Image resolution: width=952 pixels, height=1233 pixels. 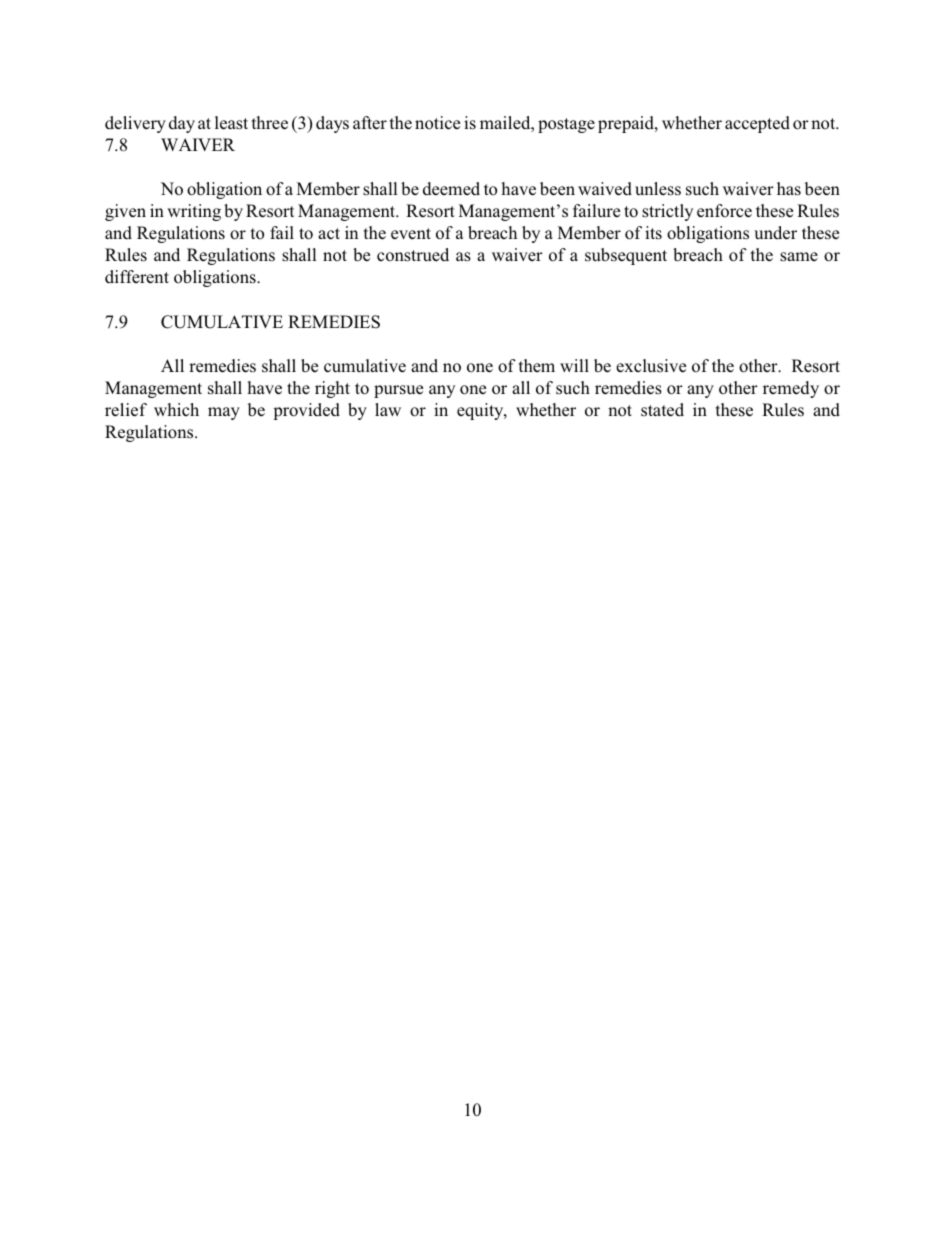 I want to click on notice, so click(x=437, y=123).
